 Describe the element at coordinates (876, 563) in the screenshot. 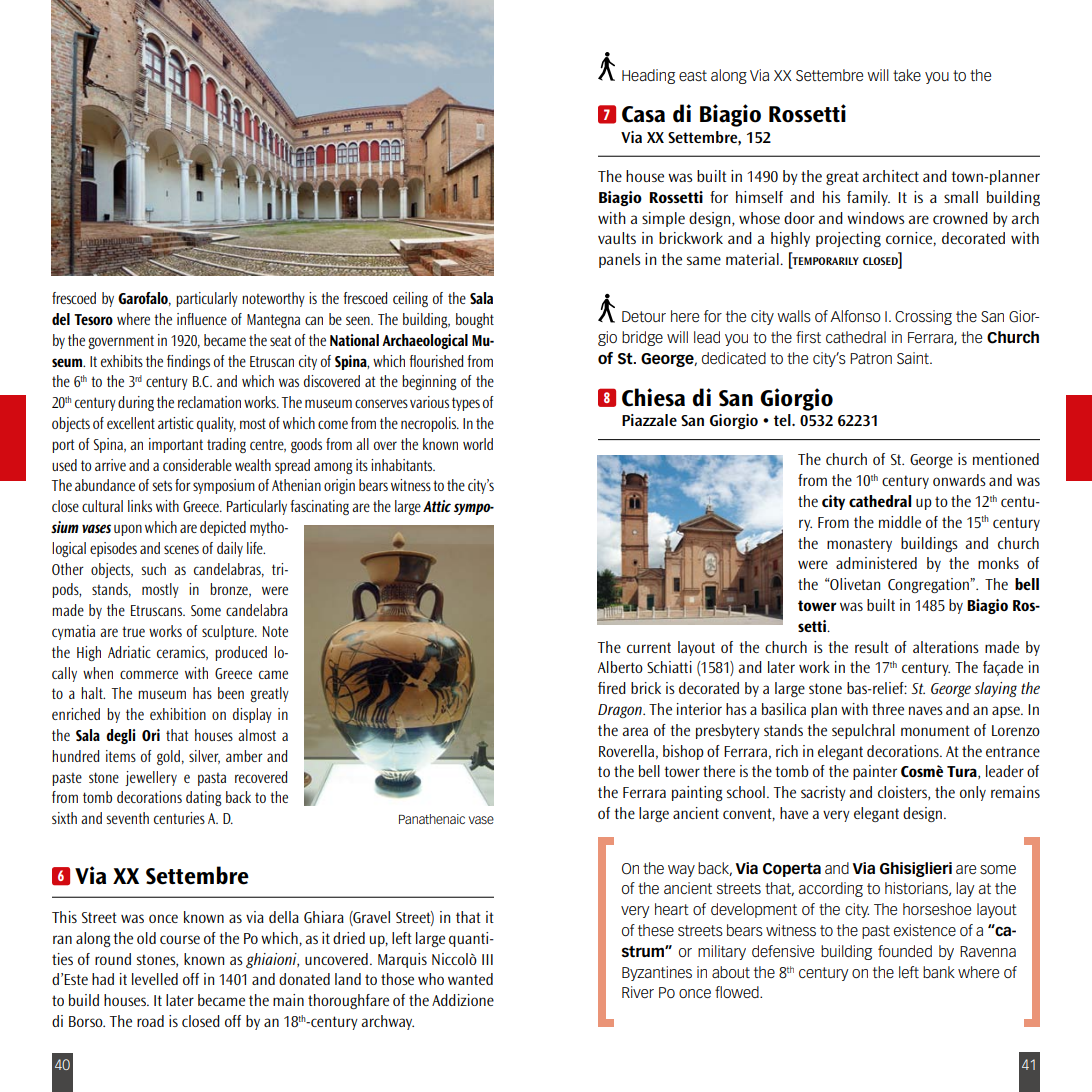

I see `administered` at that location.
